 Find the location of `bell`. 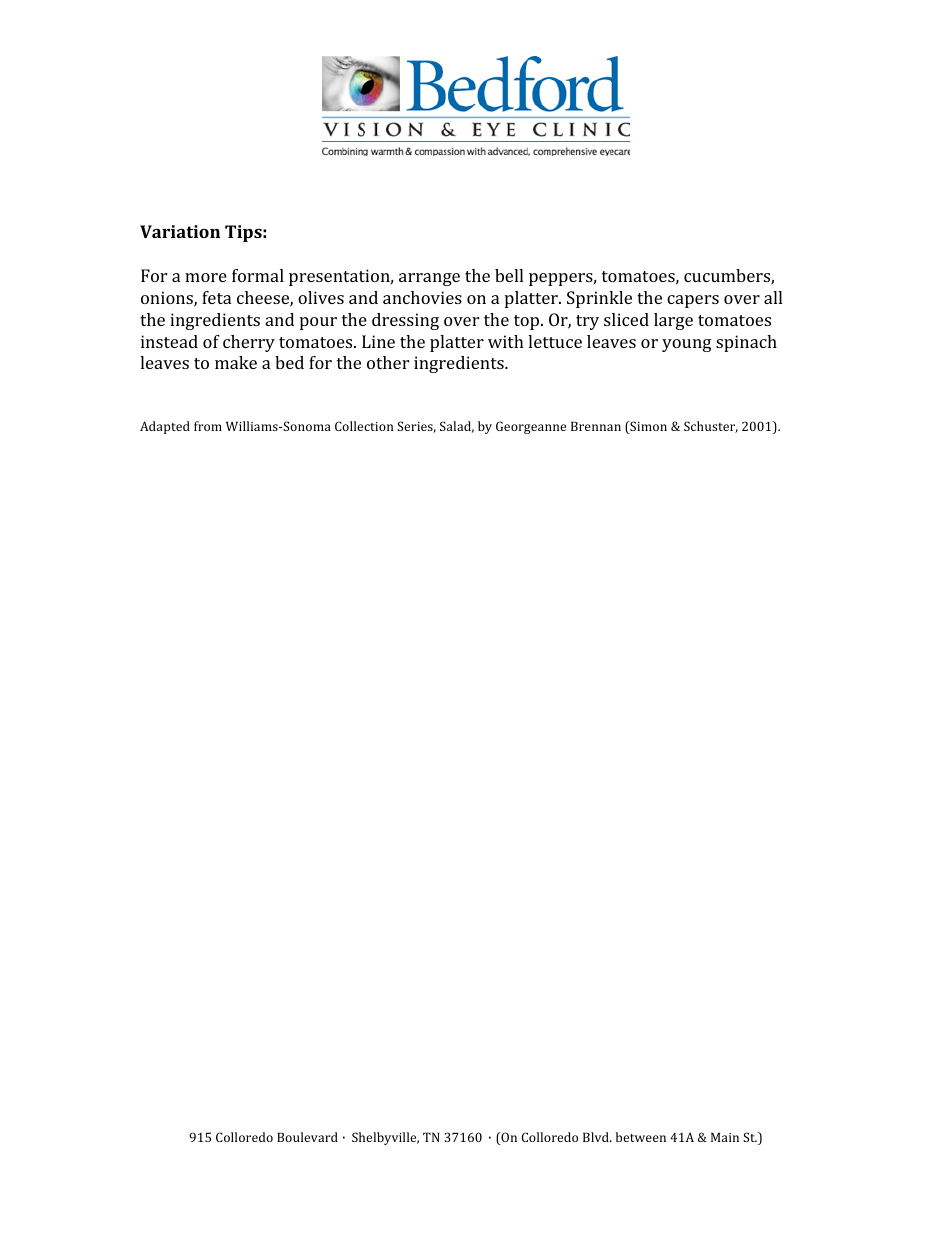

bell is located at coordinates (509, 275).
